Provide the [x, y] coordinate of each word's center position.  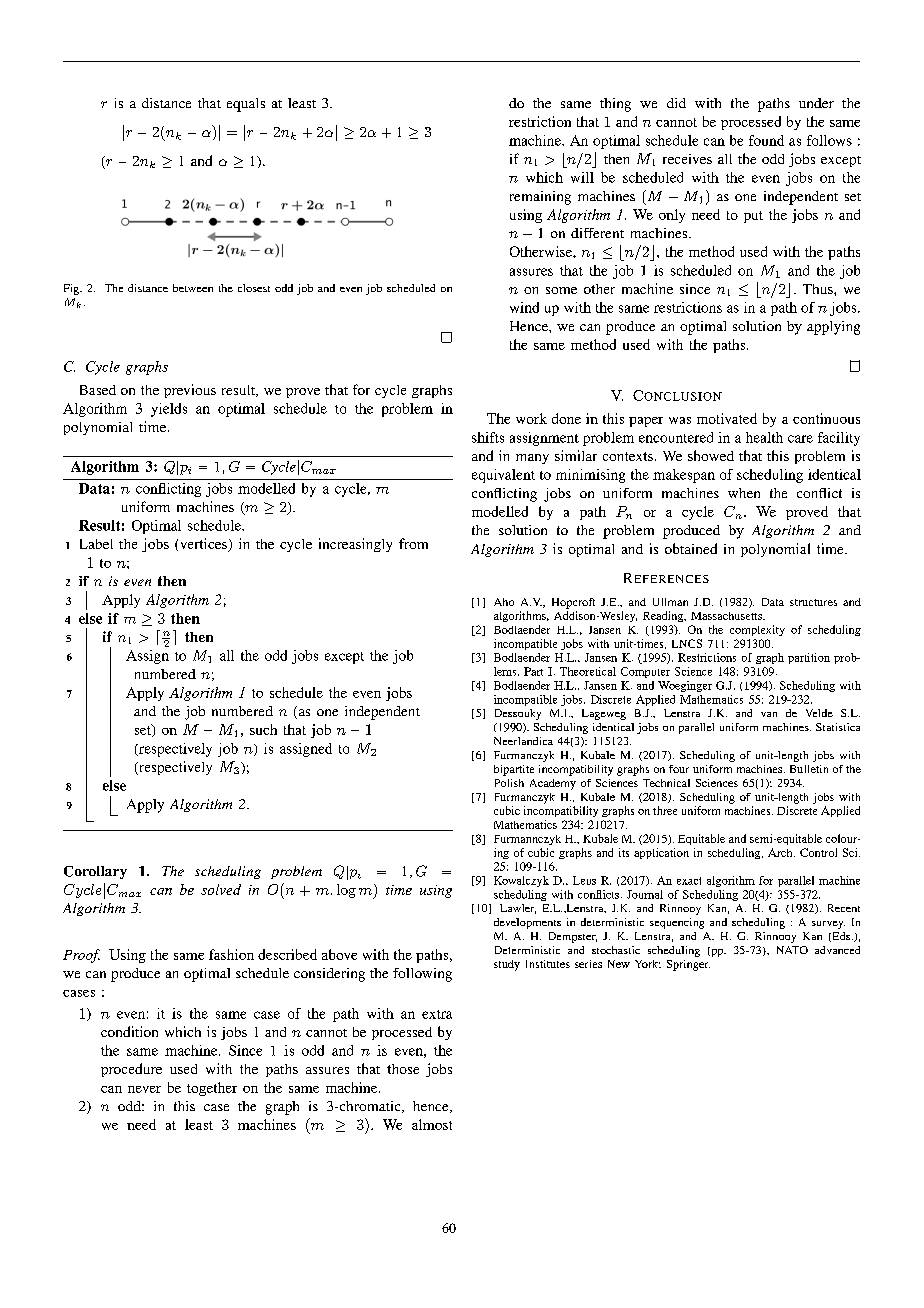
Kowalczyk [521, 881]
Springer [688, 965]
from [413, 543]
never [144, 1089]
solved [221, 889]
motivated [727, 418]
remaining [540, 198]
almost [432, 1124]
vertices [205, 545]
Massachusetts [727, 616]
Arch [781, 852]
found [766, 140]
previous [190, 391]
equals [246, 105]
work [531, 418]
